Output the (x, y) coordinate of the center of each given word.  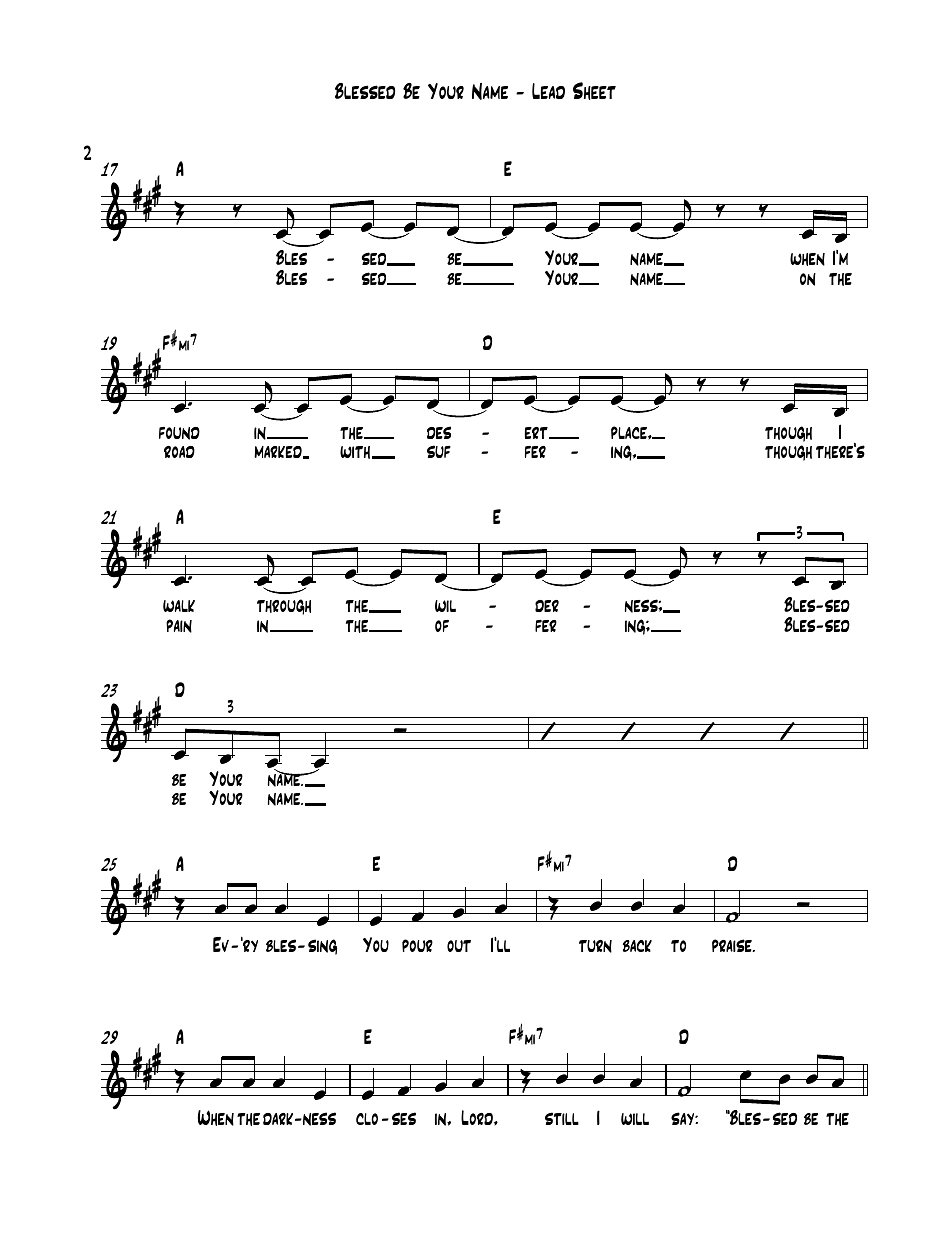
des (439, 432)
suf (439, 451)
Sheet (594, 91)
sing (322, 947)
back (637, 946)
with (355, 452)
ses (404, 1118)
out (459, 946)
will (635, 1119)
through (284, 607)
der (547, 606)
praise (733, 945)
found (179, 433)
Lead (548, 91)
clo (367, 1119)
